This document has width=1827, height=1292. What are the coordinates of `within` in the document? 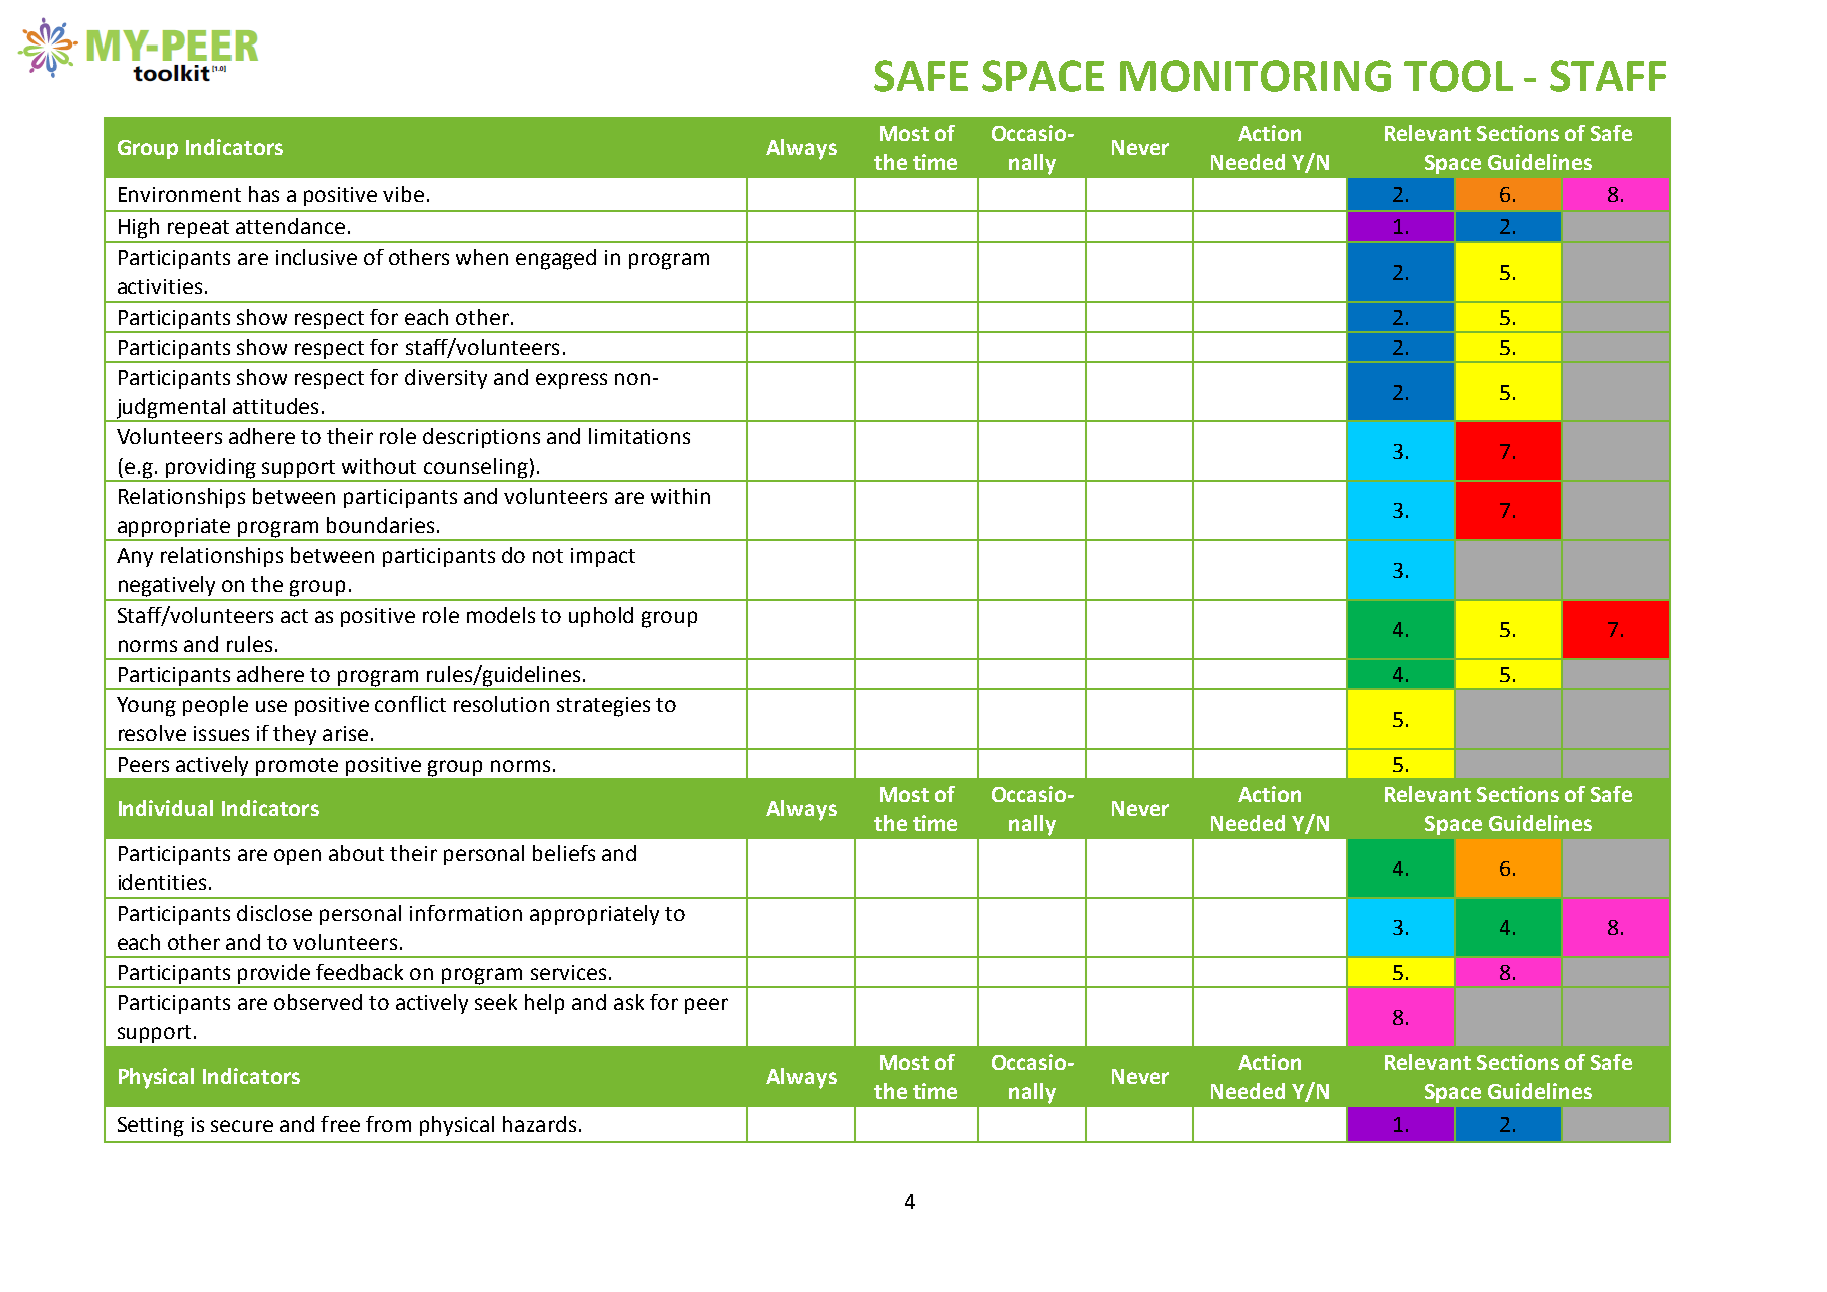 It's located at (680, 496).
